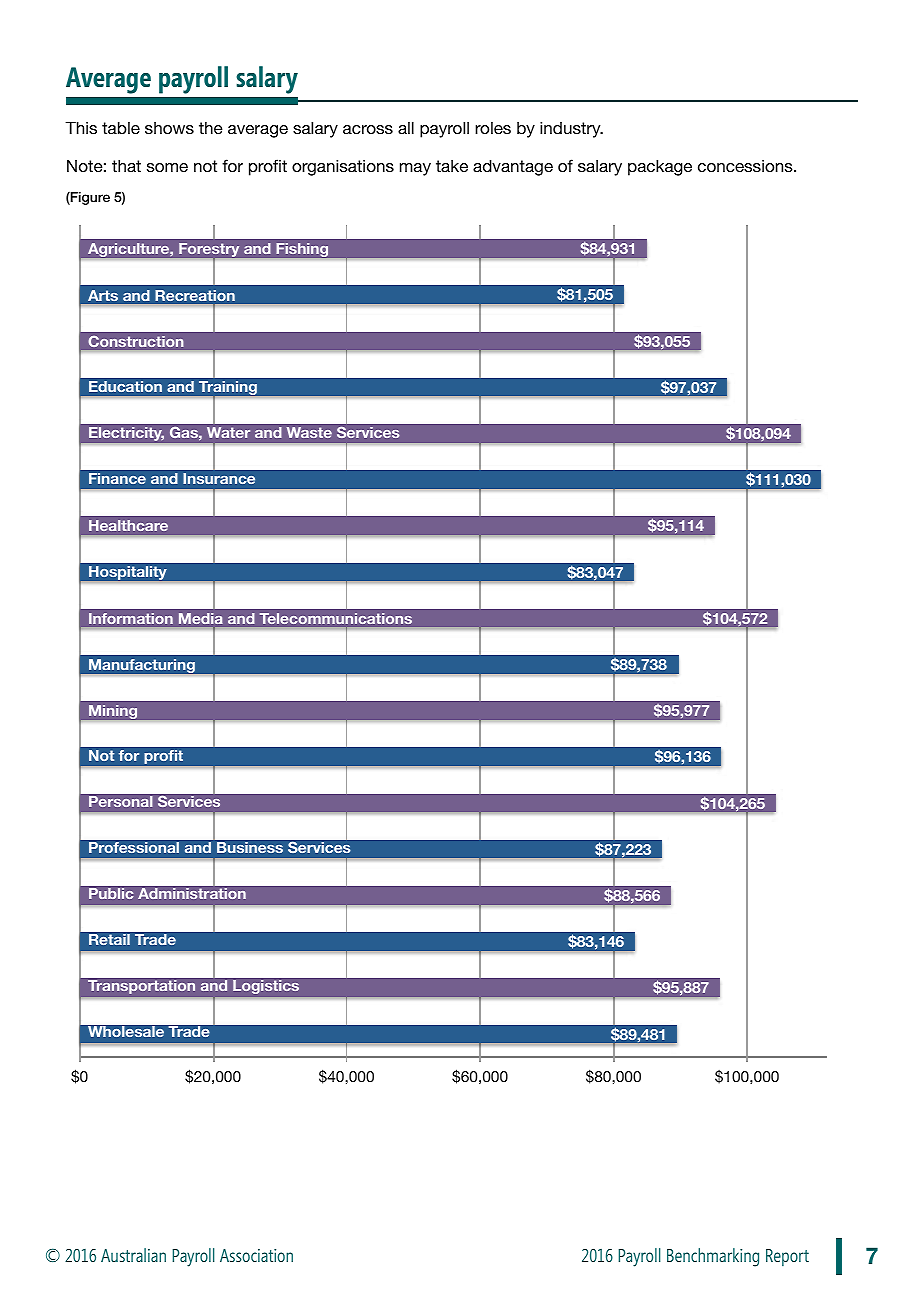 The image size is (924, 1308). I want to click on Australian, so click(133, 1255).
